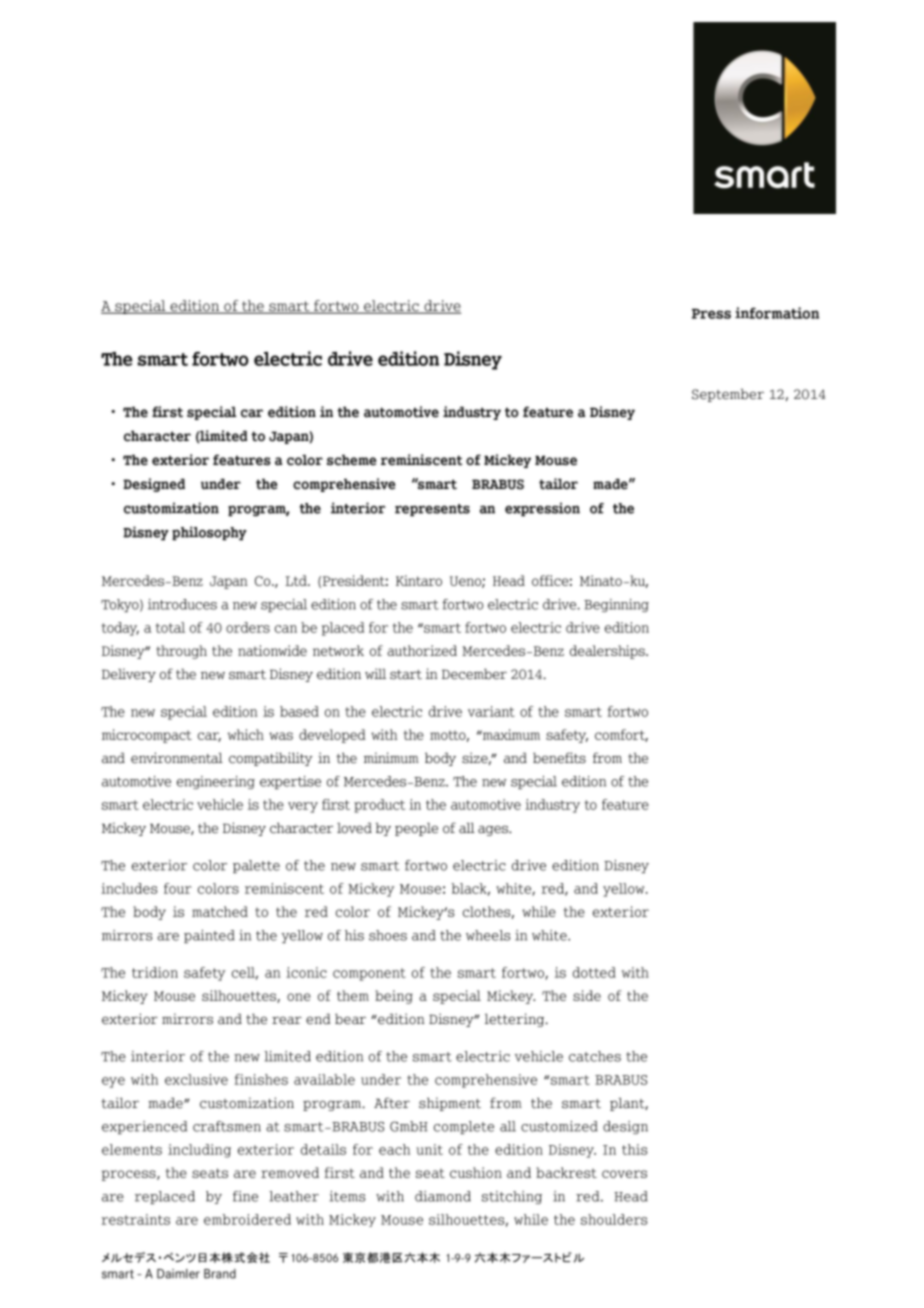 The image size is (924, 1308). What do you see at coordinates (614, 1219) in the screenshot?
I see `shoulders` at bounding box center [614, 1219].
